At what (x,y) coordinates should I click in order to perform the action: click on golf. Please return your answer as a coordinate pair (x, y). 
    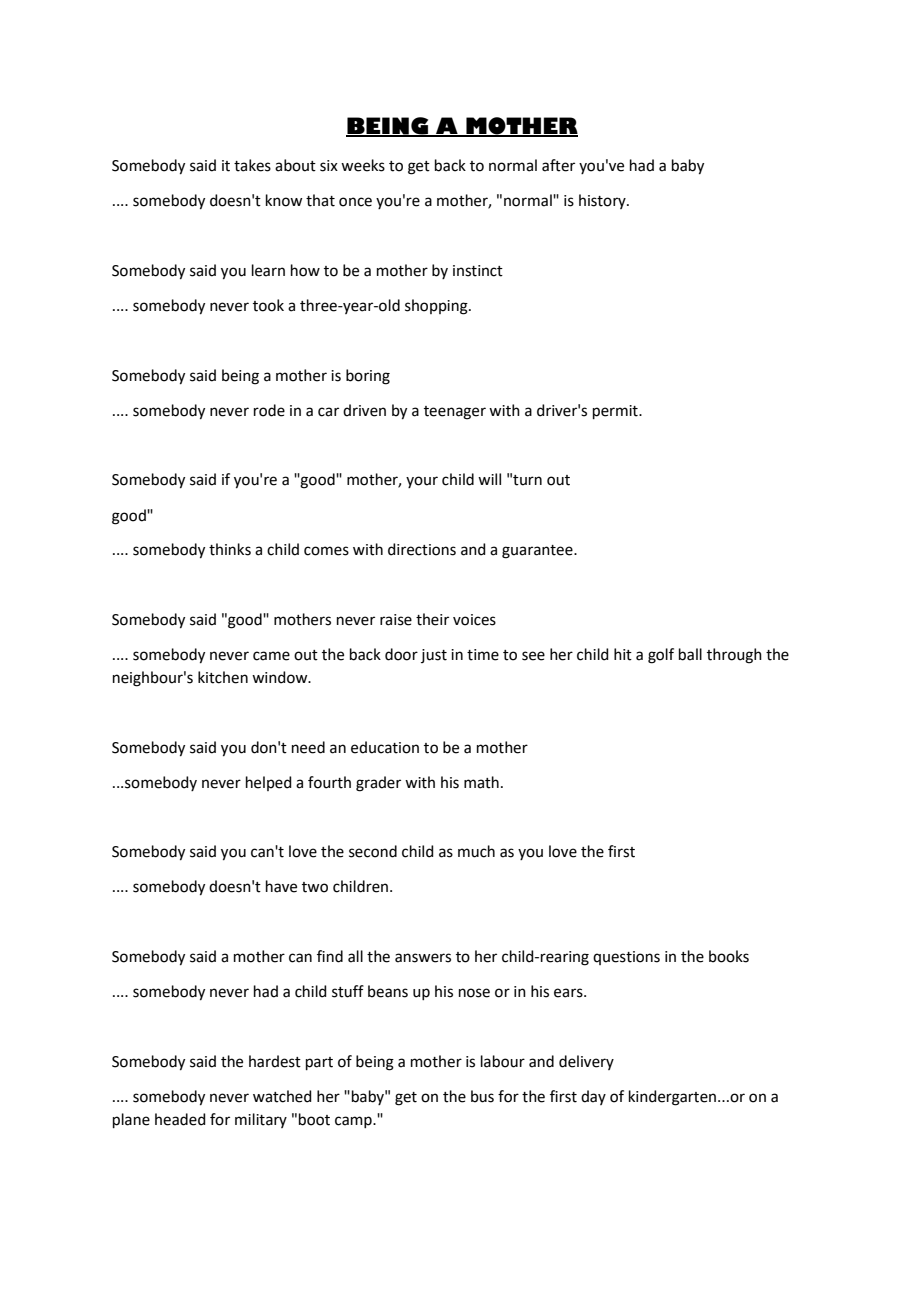
    Looking at the image, I should click on (661, 656).
